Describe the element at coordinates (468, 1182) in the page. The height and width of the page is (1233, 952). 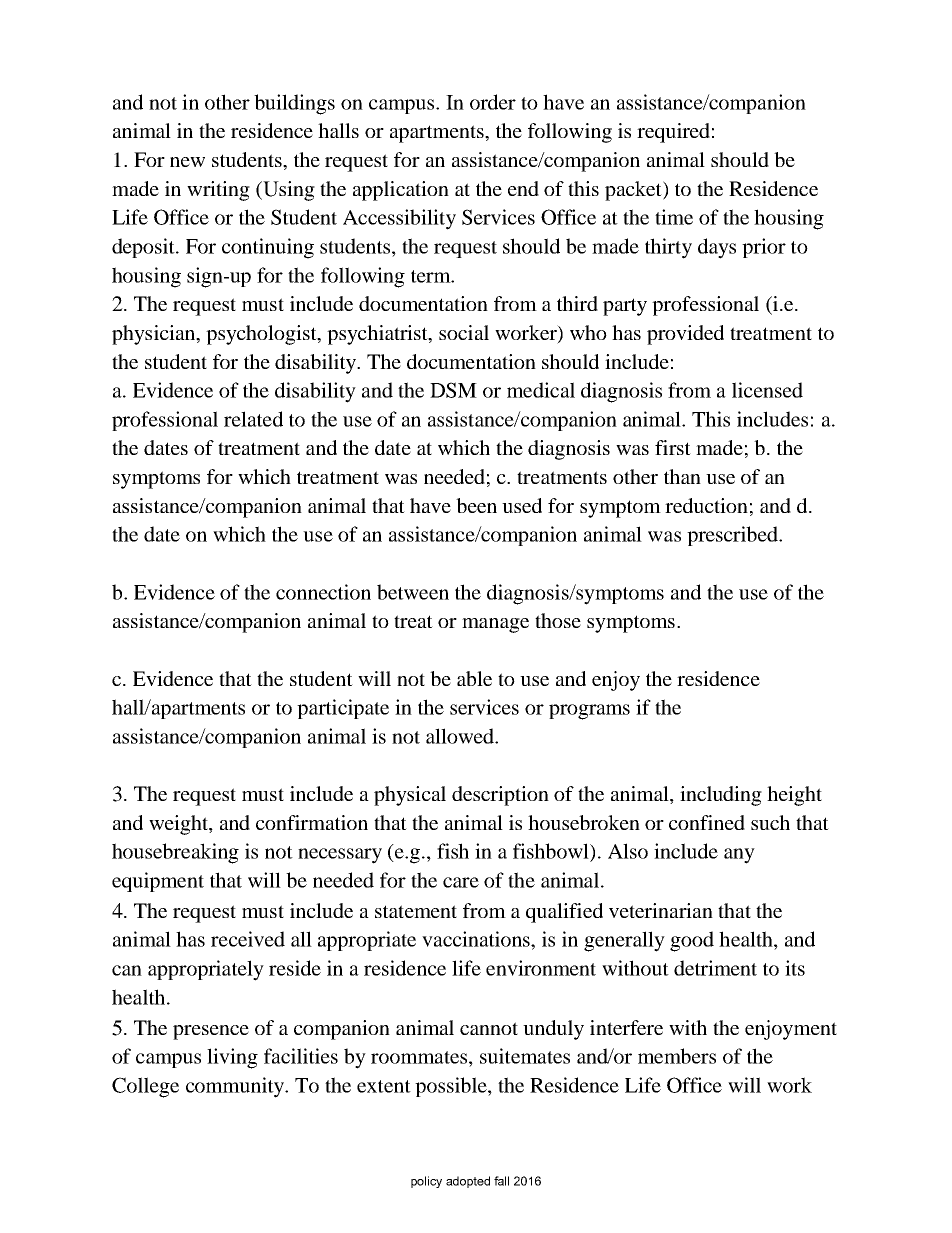
I see `adopted` at that location.
